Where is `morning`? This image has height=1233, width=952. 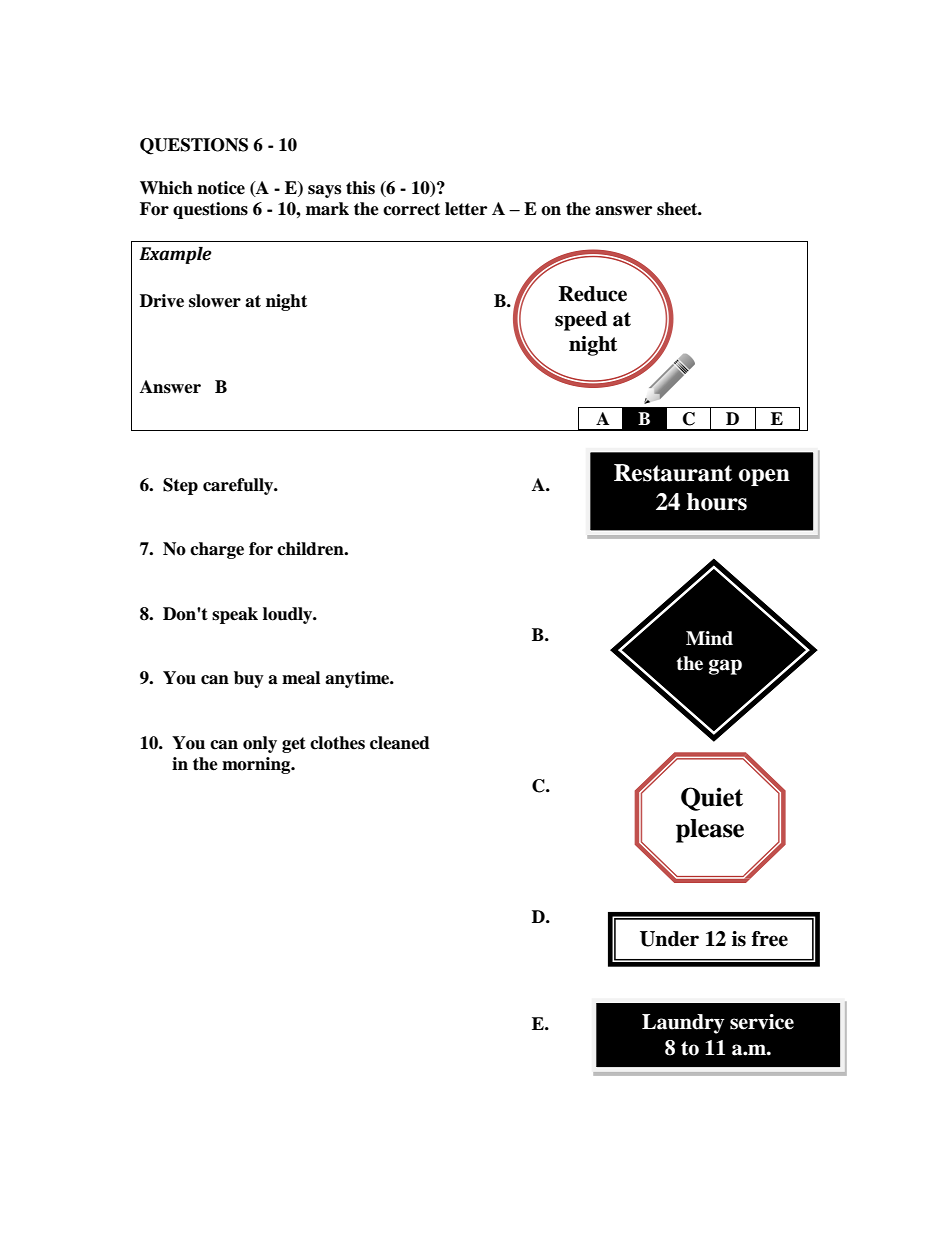 morning is located at coordinates (257, 765).
